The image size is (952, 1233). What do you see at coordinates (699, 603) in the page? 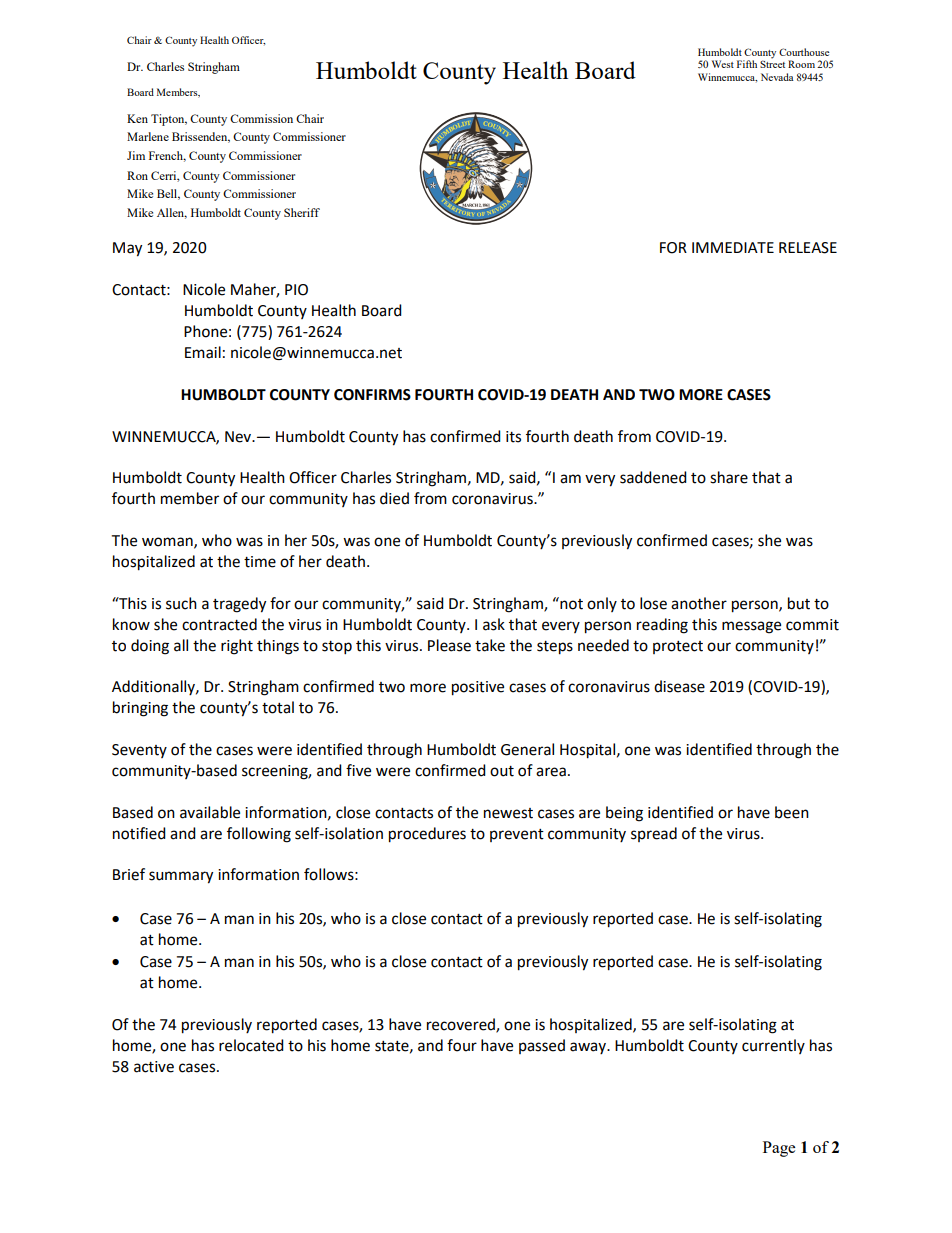
I see `another` at bounding box center [699, 603].
